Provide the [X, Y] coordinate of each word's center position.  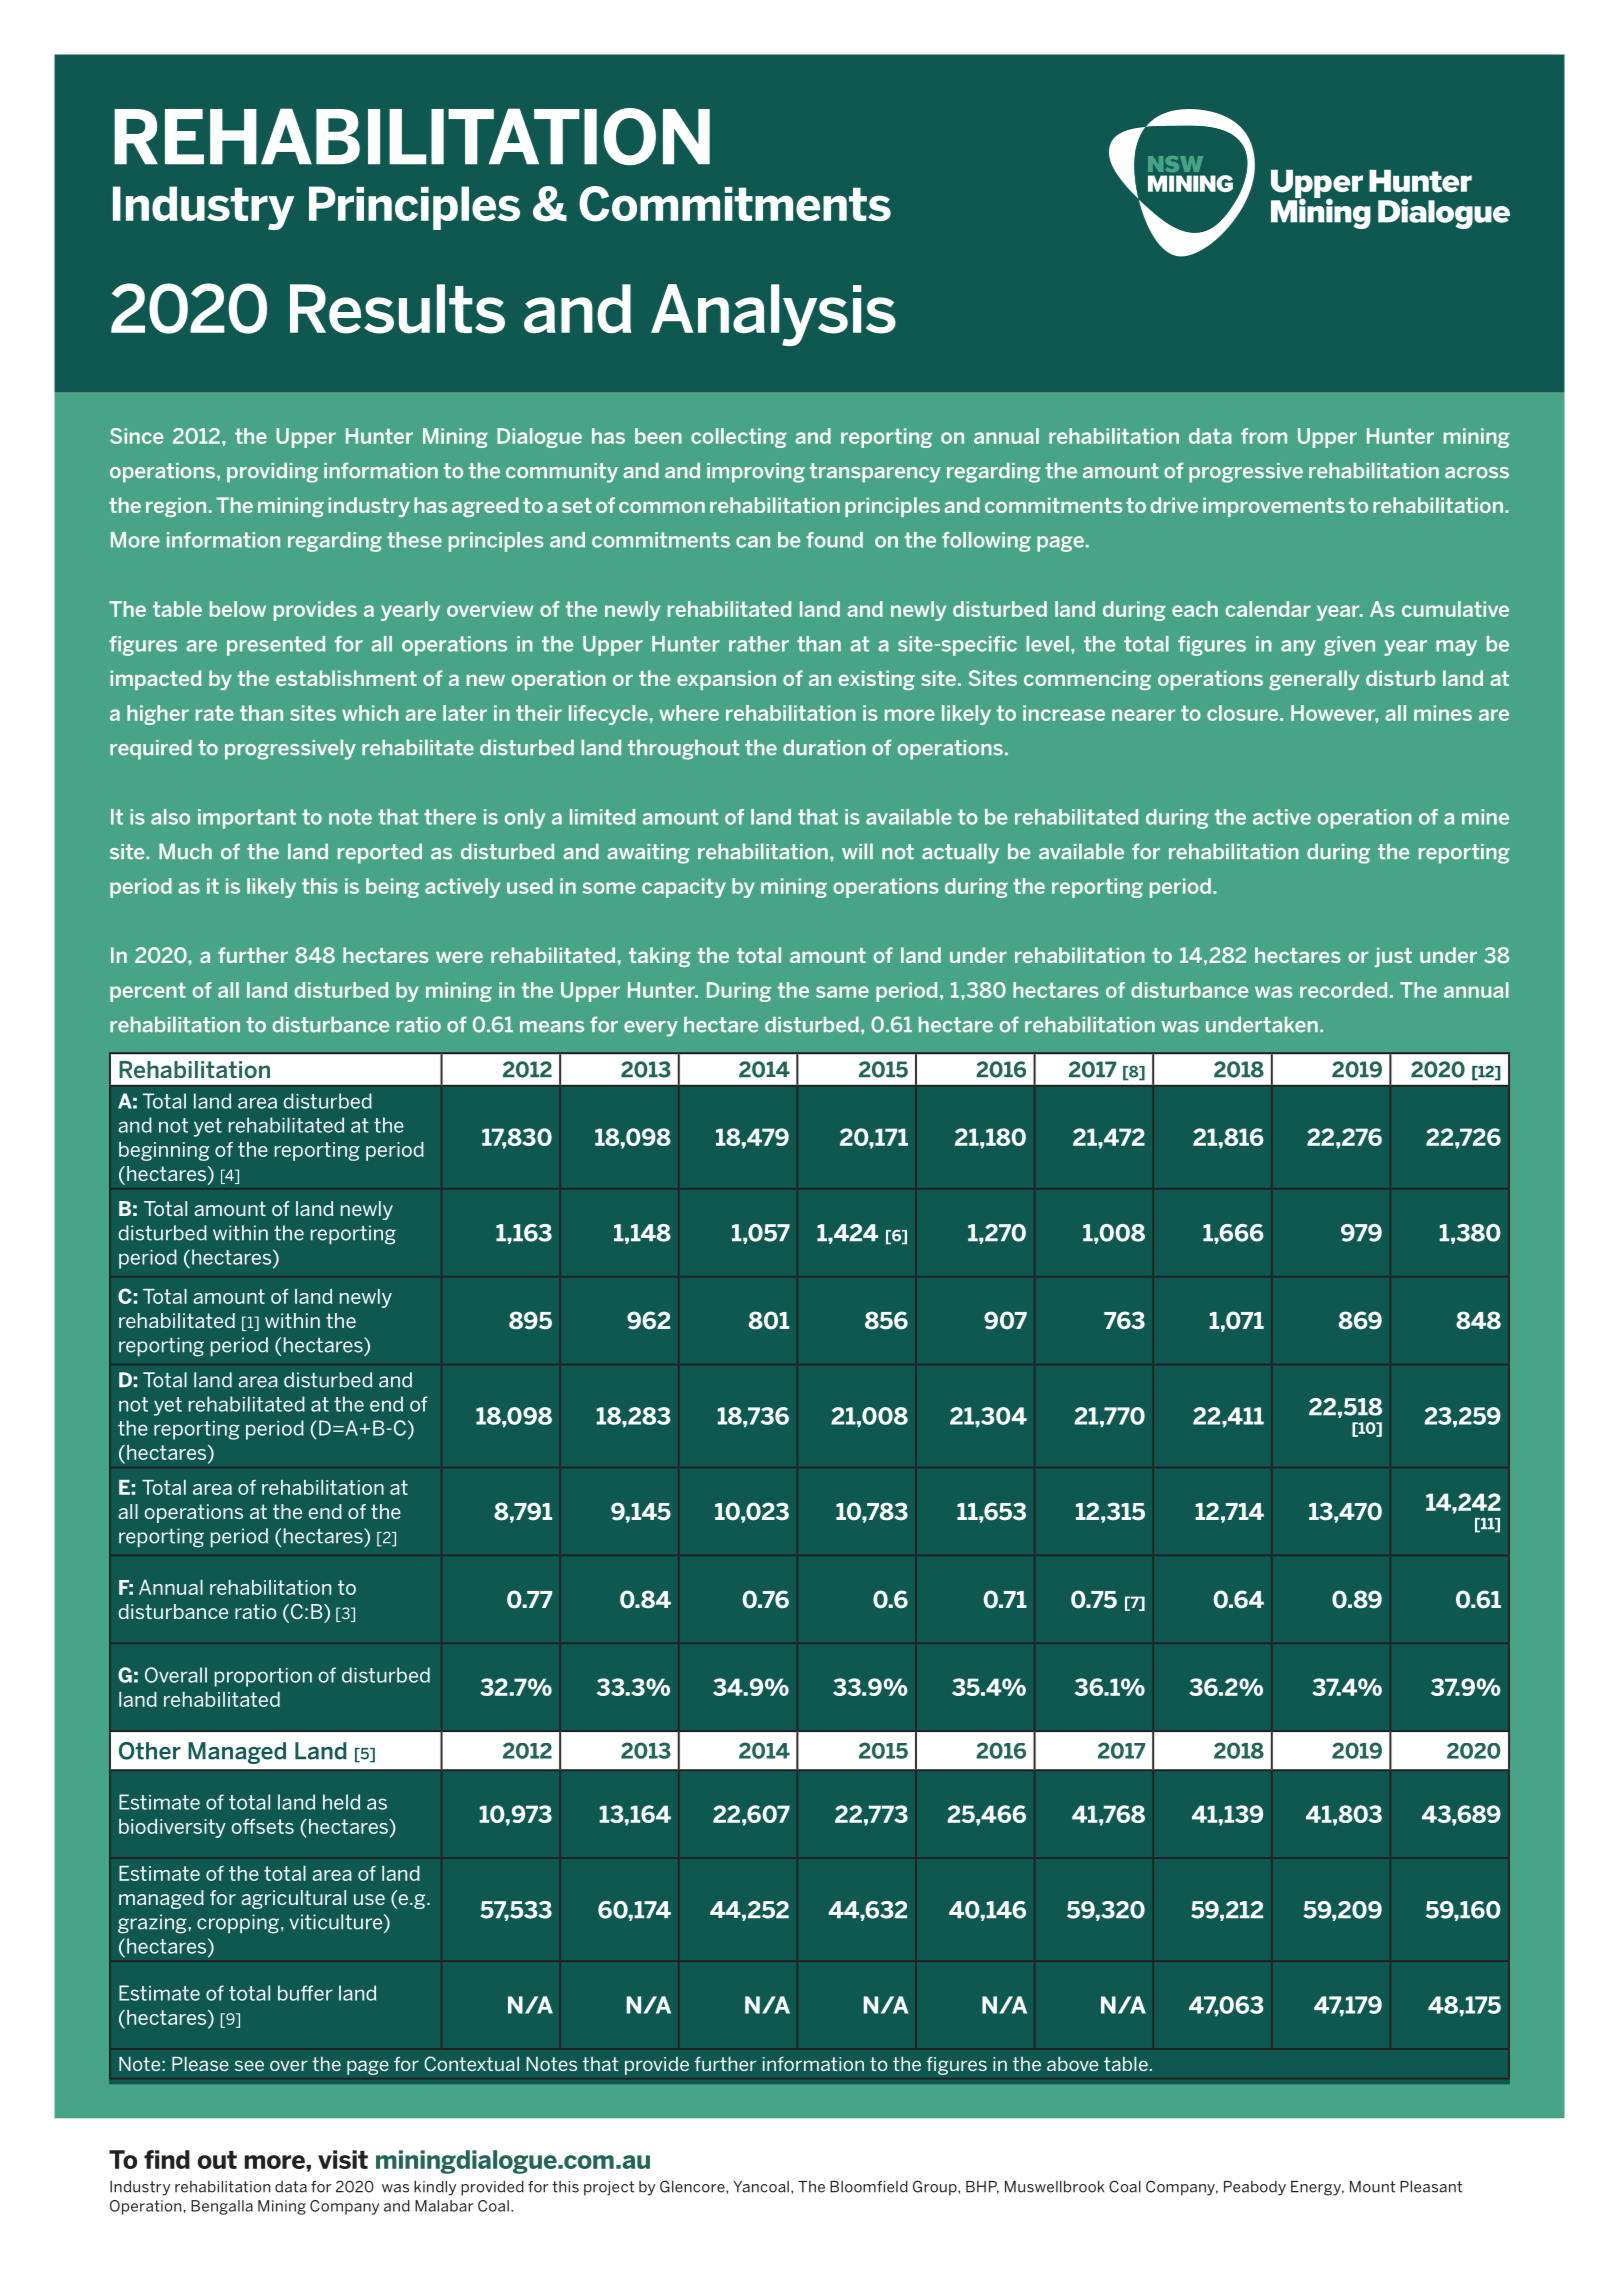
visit [343, 2159]
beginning [164, 1151]
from [1264, 436]
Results [397, 309]
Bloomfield [869, 2187]
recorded [1343, 990]
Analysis [773, 315]
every [651, 1029]
